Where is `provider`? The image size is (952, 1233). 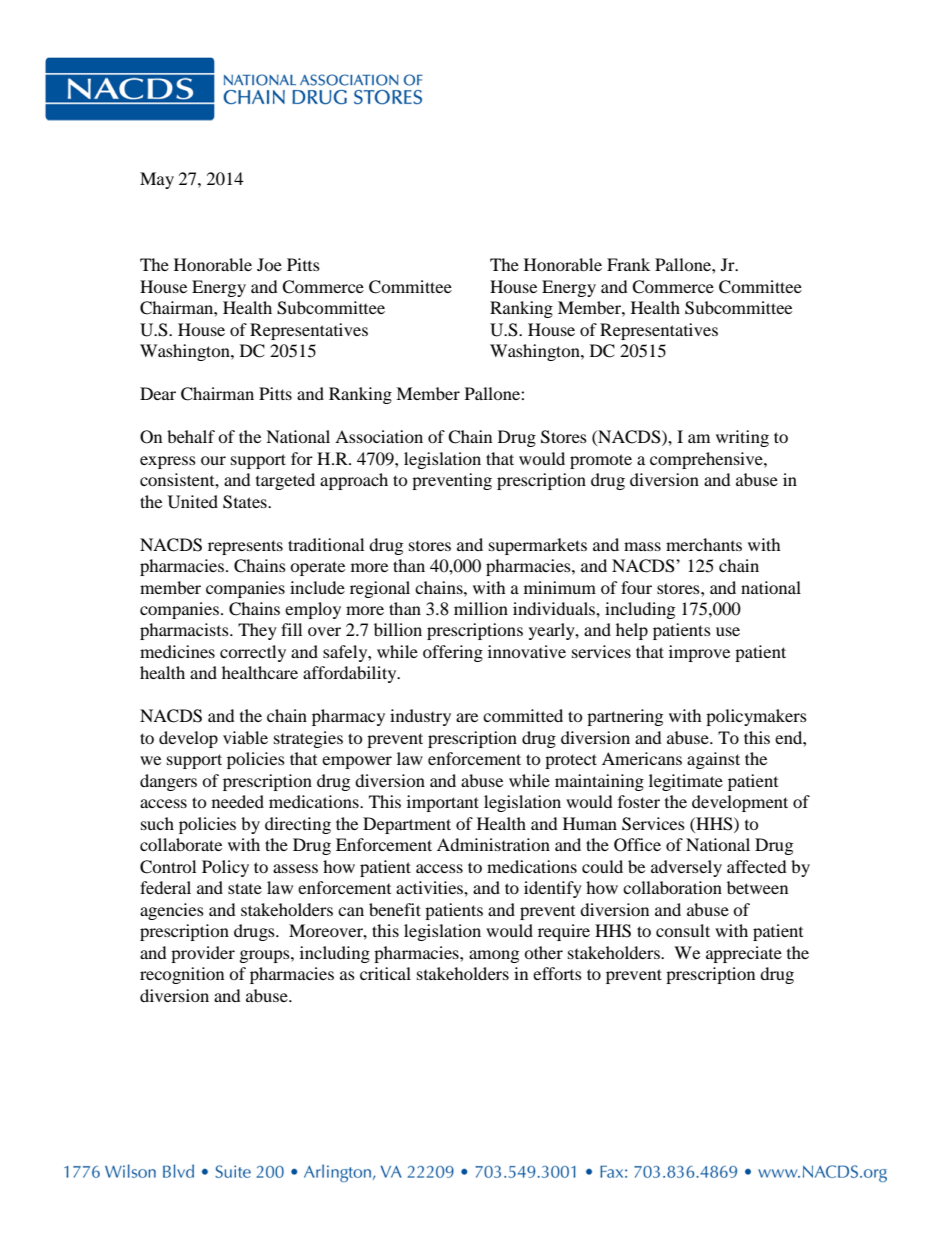
provider is located at coordinates (203, 954).
